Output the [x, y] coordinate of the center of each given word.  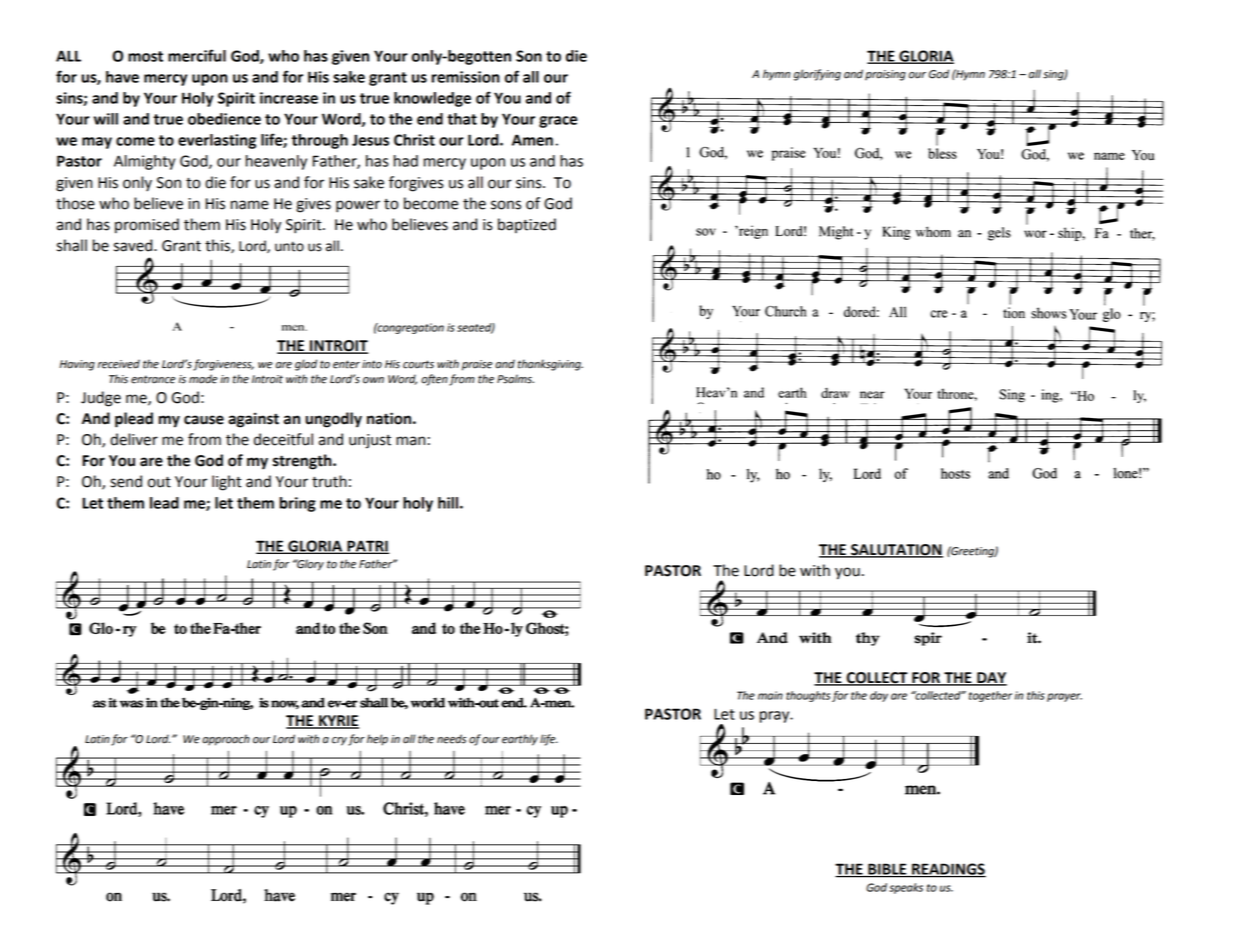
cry [339, 741]
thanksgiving [550, 365]
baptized [527, 225]
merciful [197, 55]
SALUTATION [896, 551]
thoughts [808, 696]
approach [226, 740]
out [159, 482]
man [410, 441]
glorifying [817, 75]
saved [134, 245]
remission [466, 77]
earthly [520, 740]
